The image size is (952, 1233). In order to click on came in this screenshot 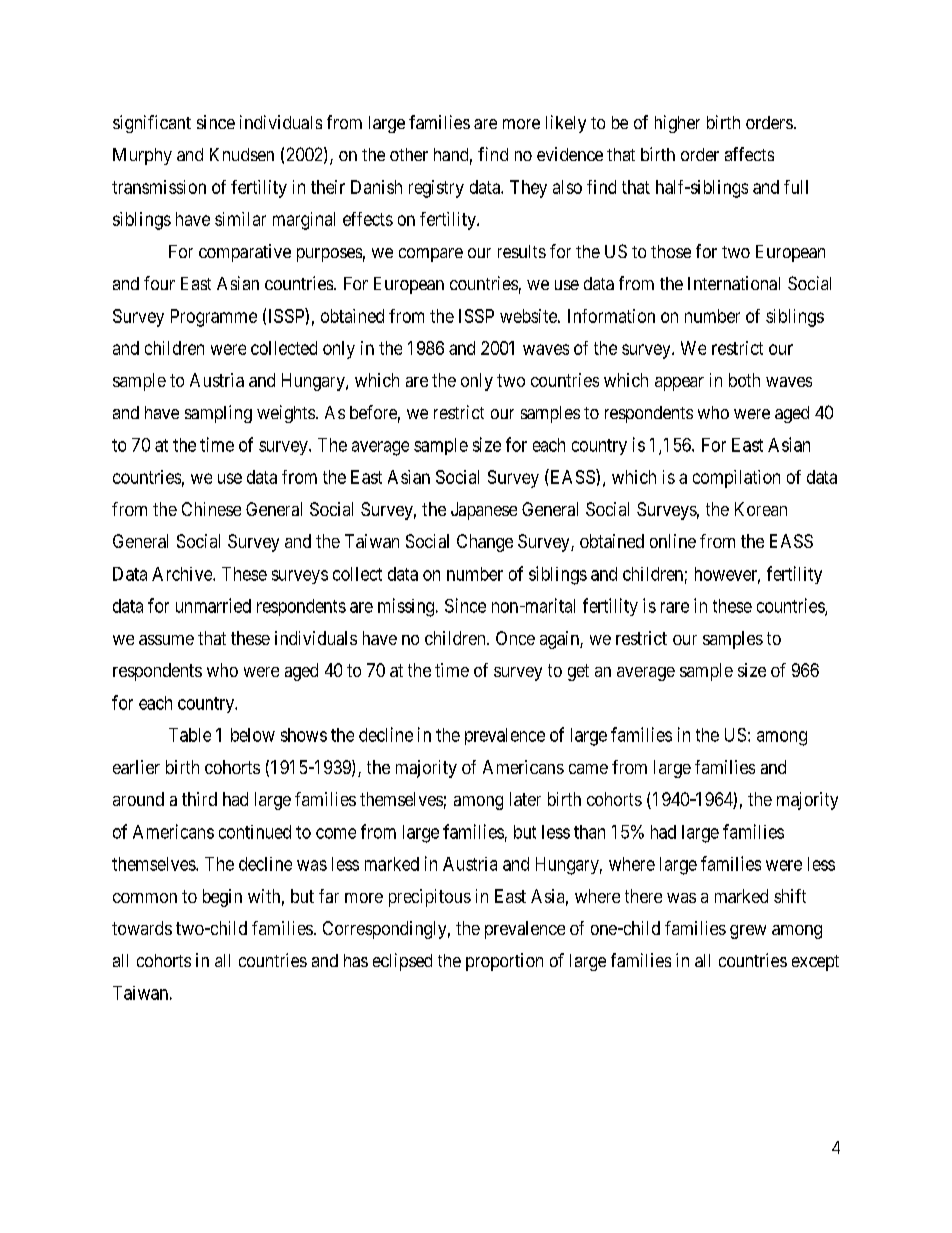, I will do `click(588, 769)`.
